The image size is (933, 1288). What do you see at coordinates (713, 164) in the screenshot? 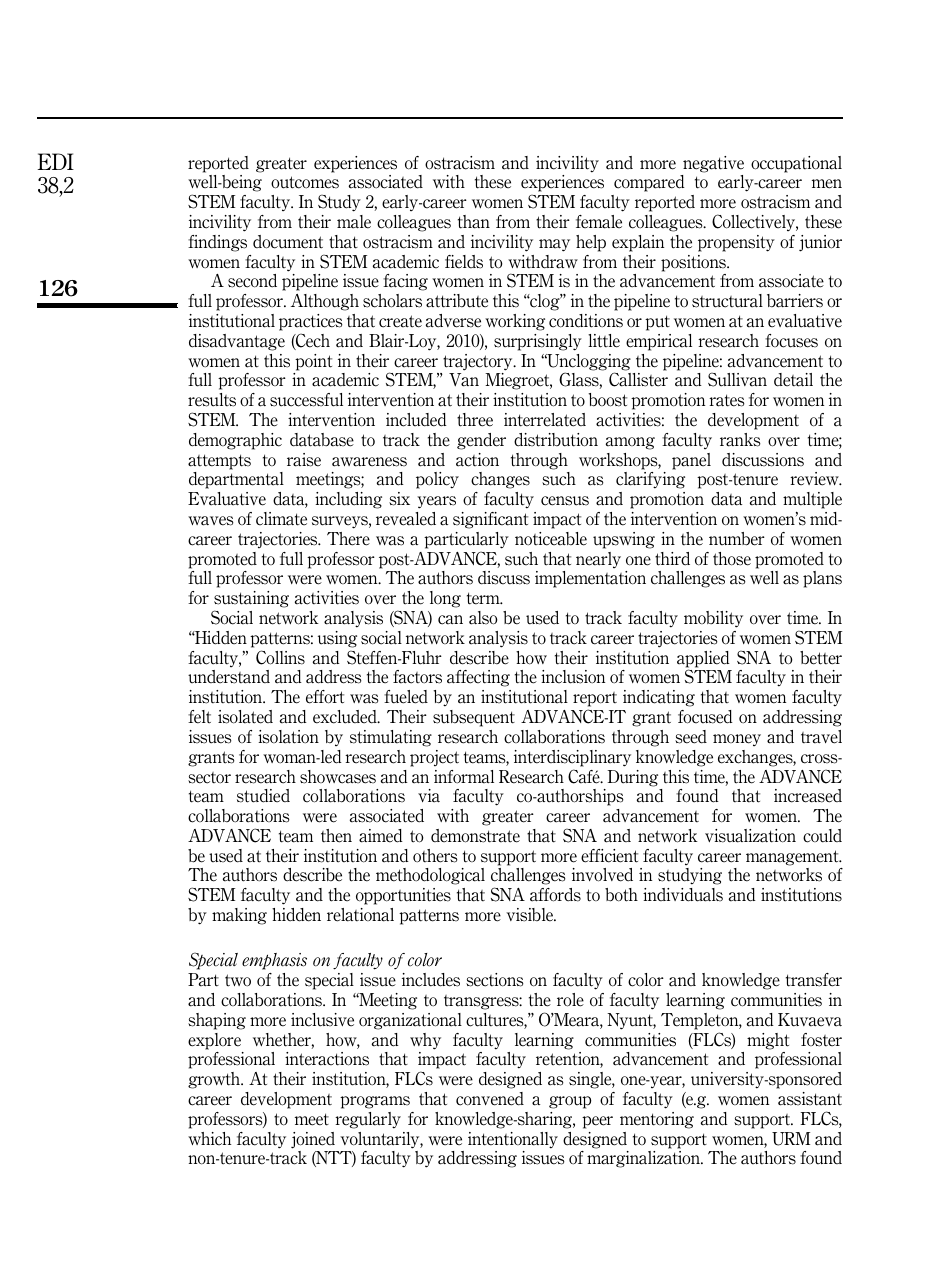
I see `negative` at bounding box center [713, 164].
